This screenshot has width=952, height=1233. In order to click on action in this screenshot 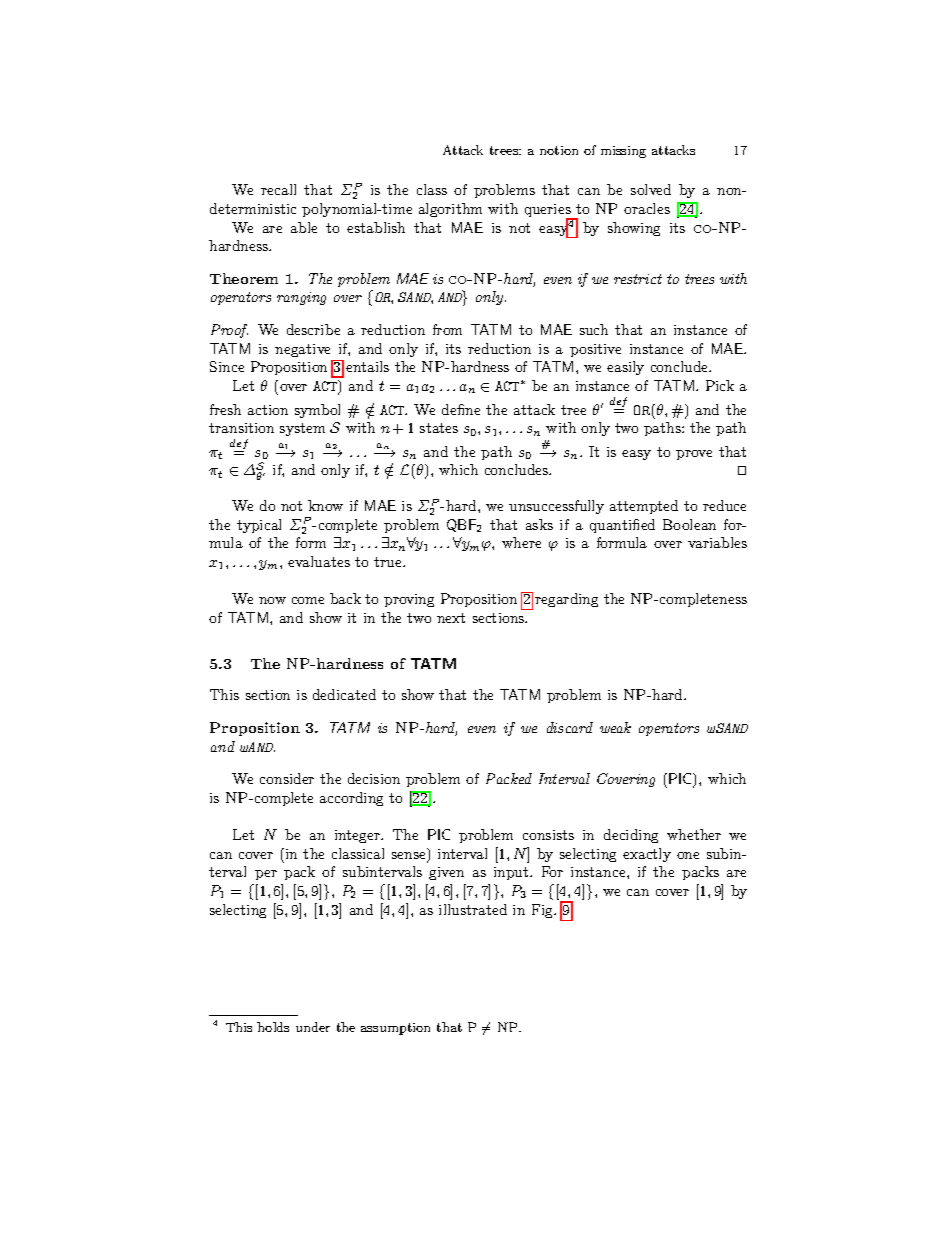, I will do `click(268, 410)`.
